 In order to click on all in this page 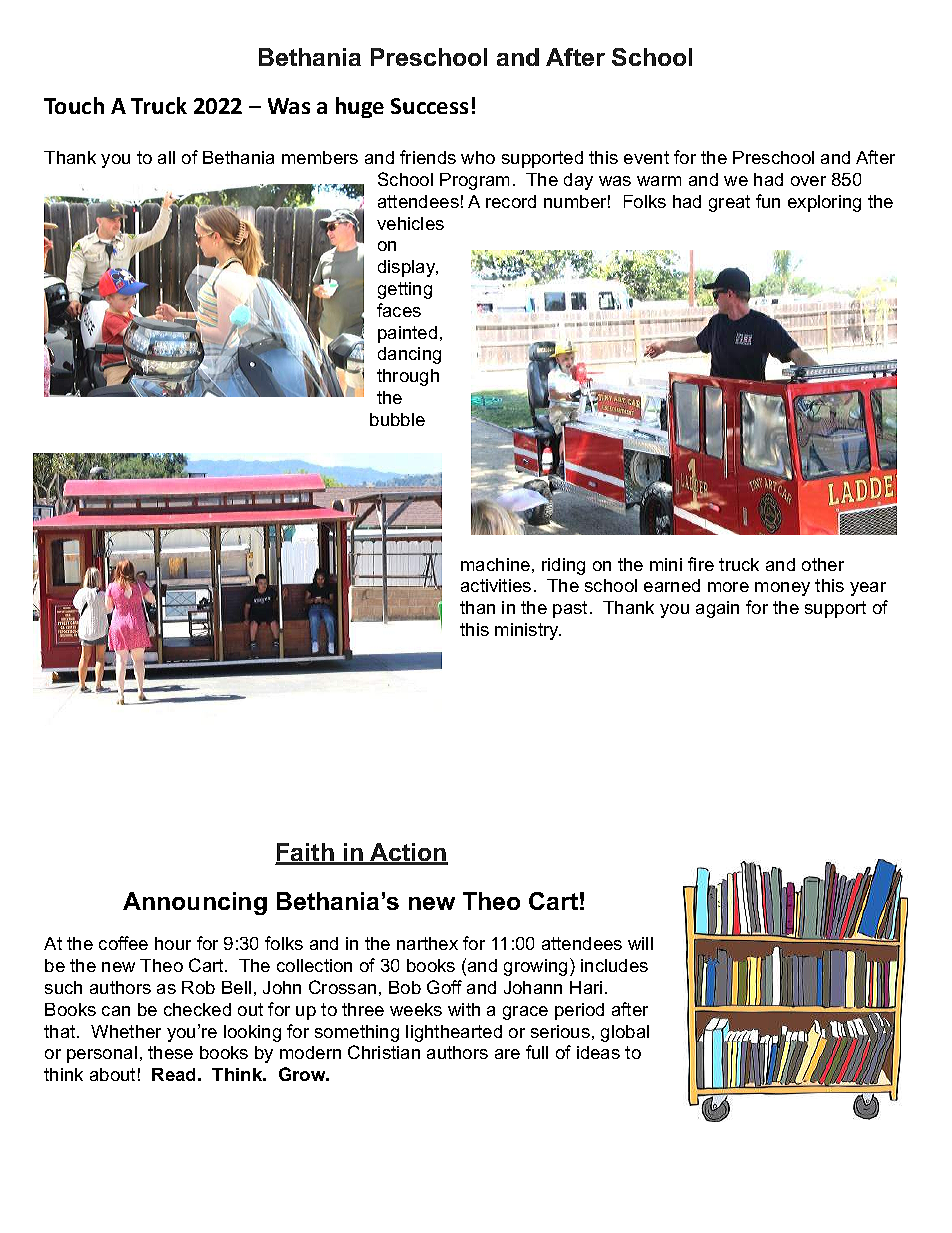, I will do `click(166, 157)`.
